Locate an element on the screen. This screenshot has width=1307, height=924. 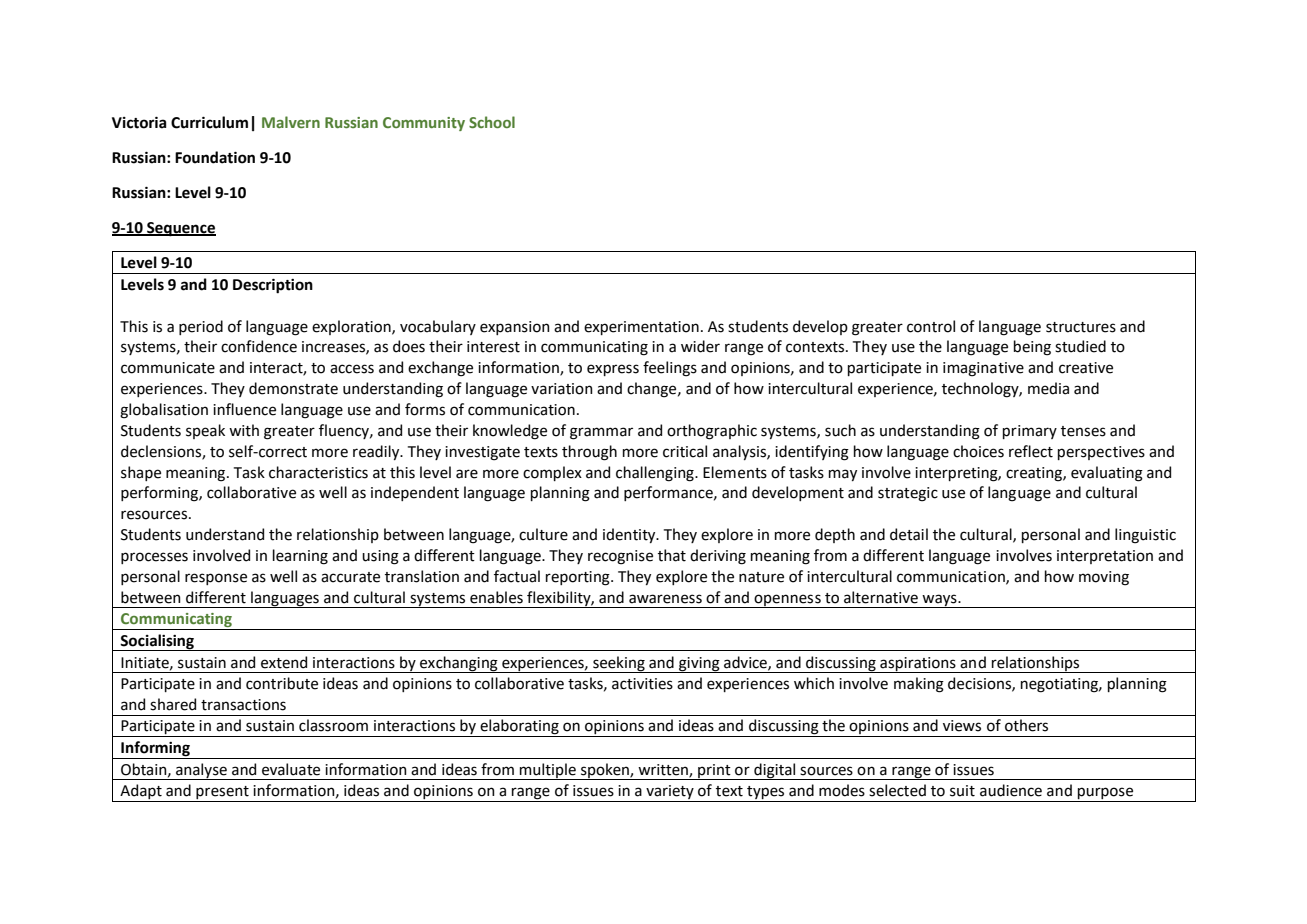
School is located at coordinates (492, 122).
